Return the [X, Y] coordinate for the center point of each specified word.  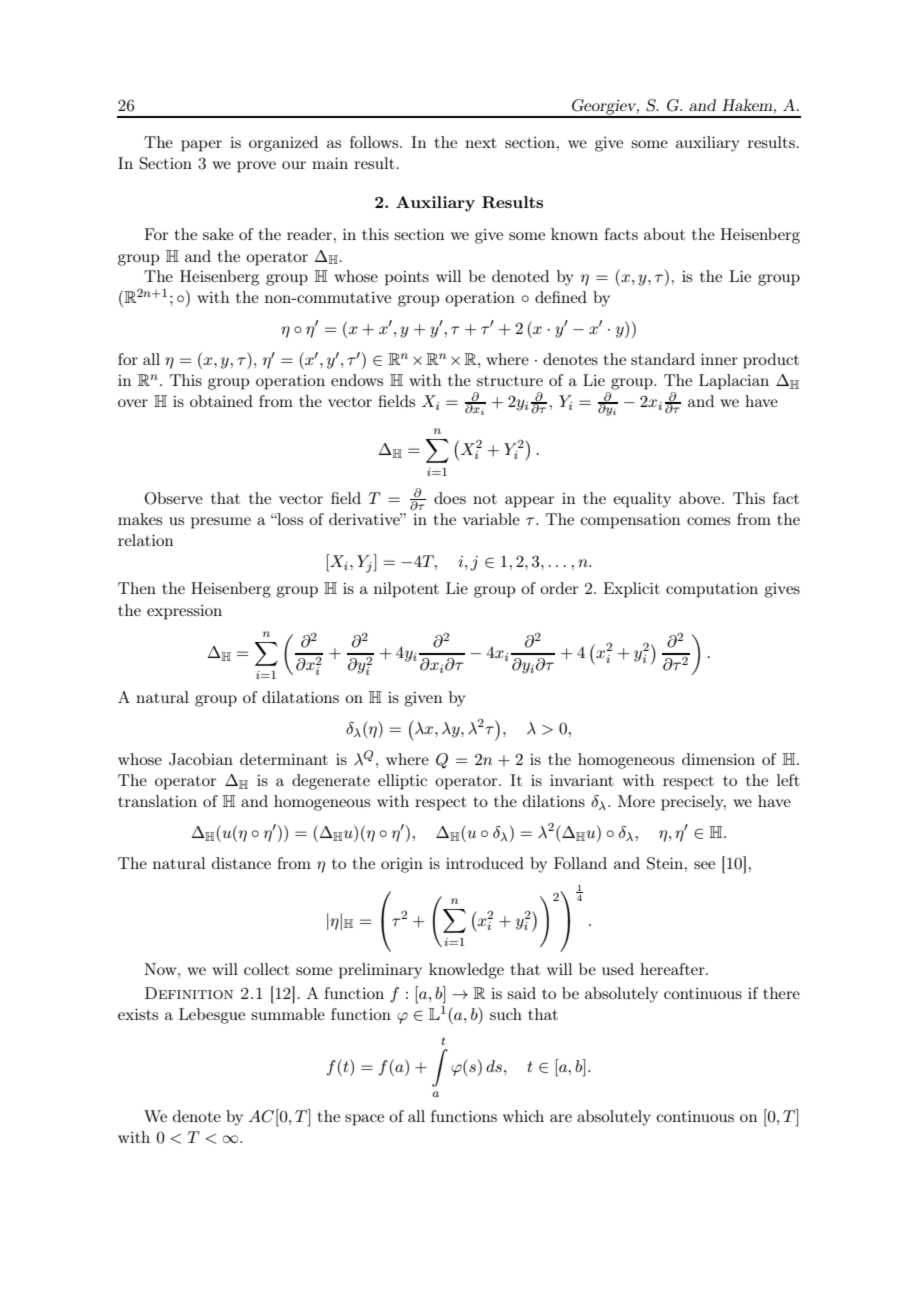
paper [201, 146]
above [701, 498]
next [481, 143]
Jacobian [201, 759]
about [664, 234]
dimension [718, 759]
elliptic [402, 782]
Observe [174, 498]
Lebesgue [212, 1016]
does [450, 498]
